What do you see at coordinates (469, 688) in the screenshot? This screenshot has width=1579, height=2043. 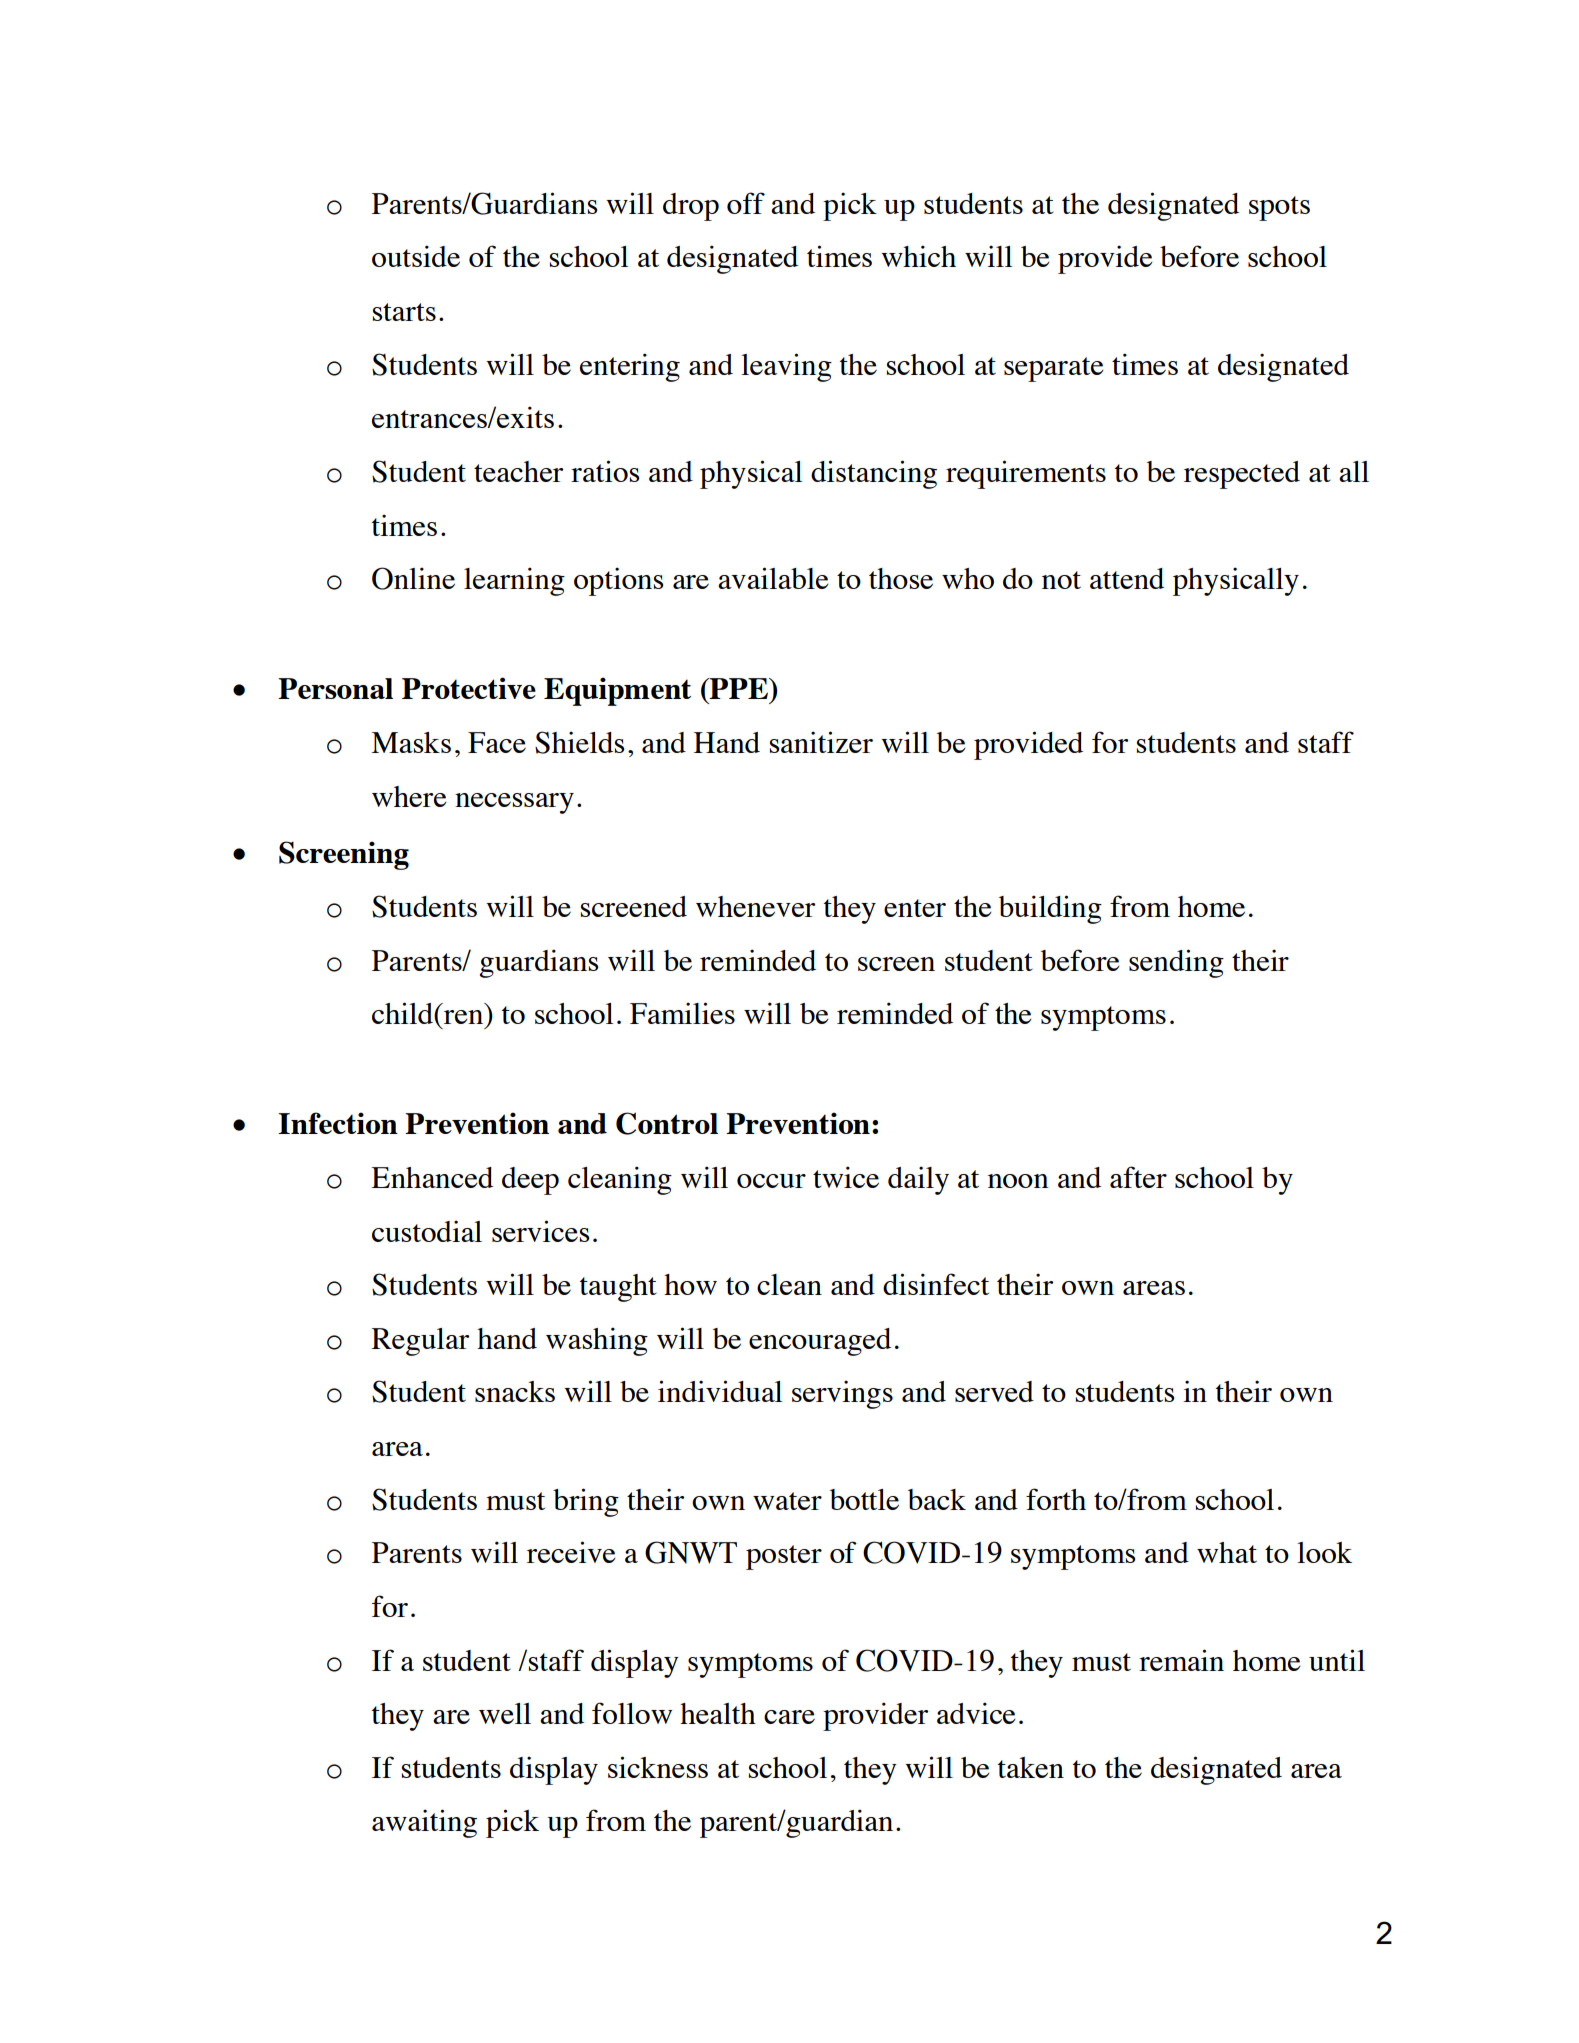 I see `Protective` at bounding box center [469, 688].
